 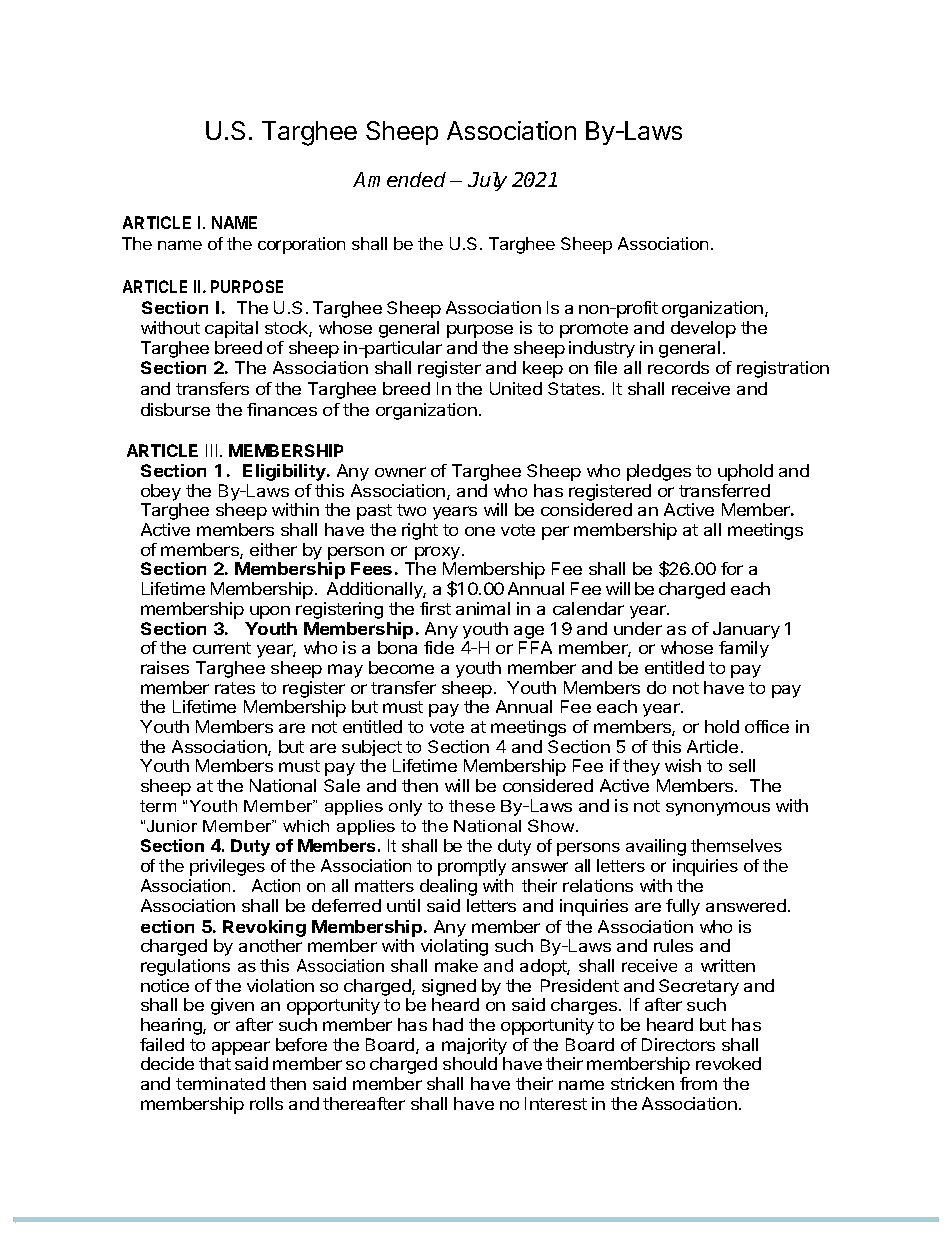 What do you see at coordinates (718, 809) in the screenshot?
I see `synonymous` at bounding box center [718, 809].
